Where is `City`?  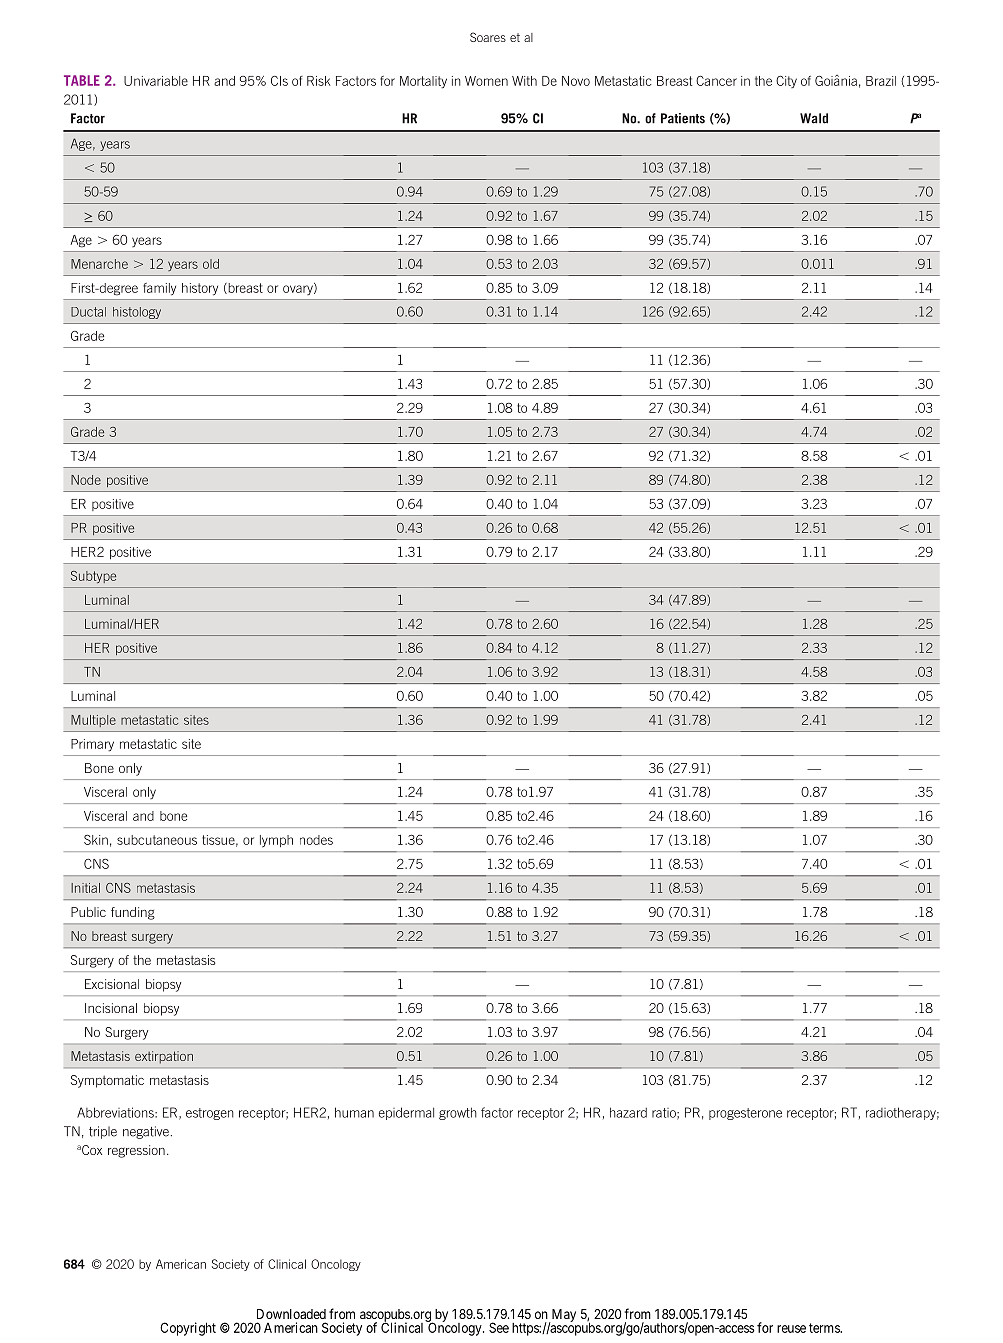
City is located at coordinates (786, 82).
